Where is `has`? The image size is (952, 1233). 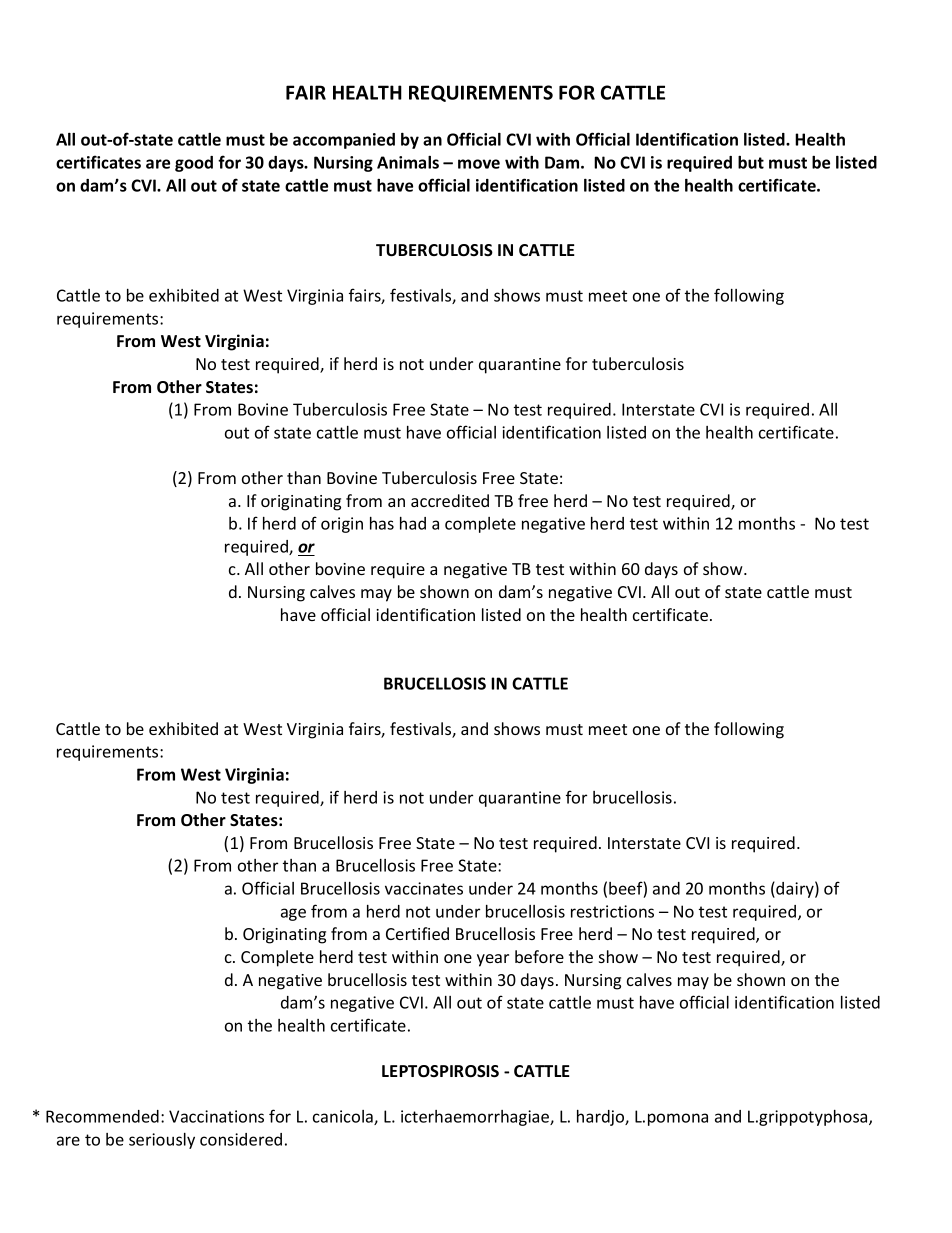
has is located at coordinates (382, 523).
